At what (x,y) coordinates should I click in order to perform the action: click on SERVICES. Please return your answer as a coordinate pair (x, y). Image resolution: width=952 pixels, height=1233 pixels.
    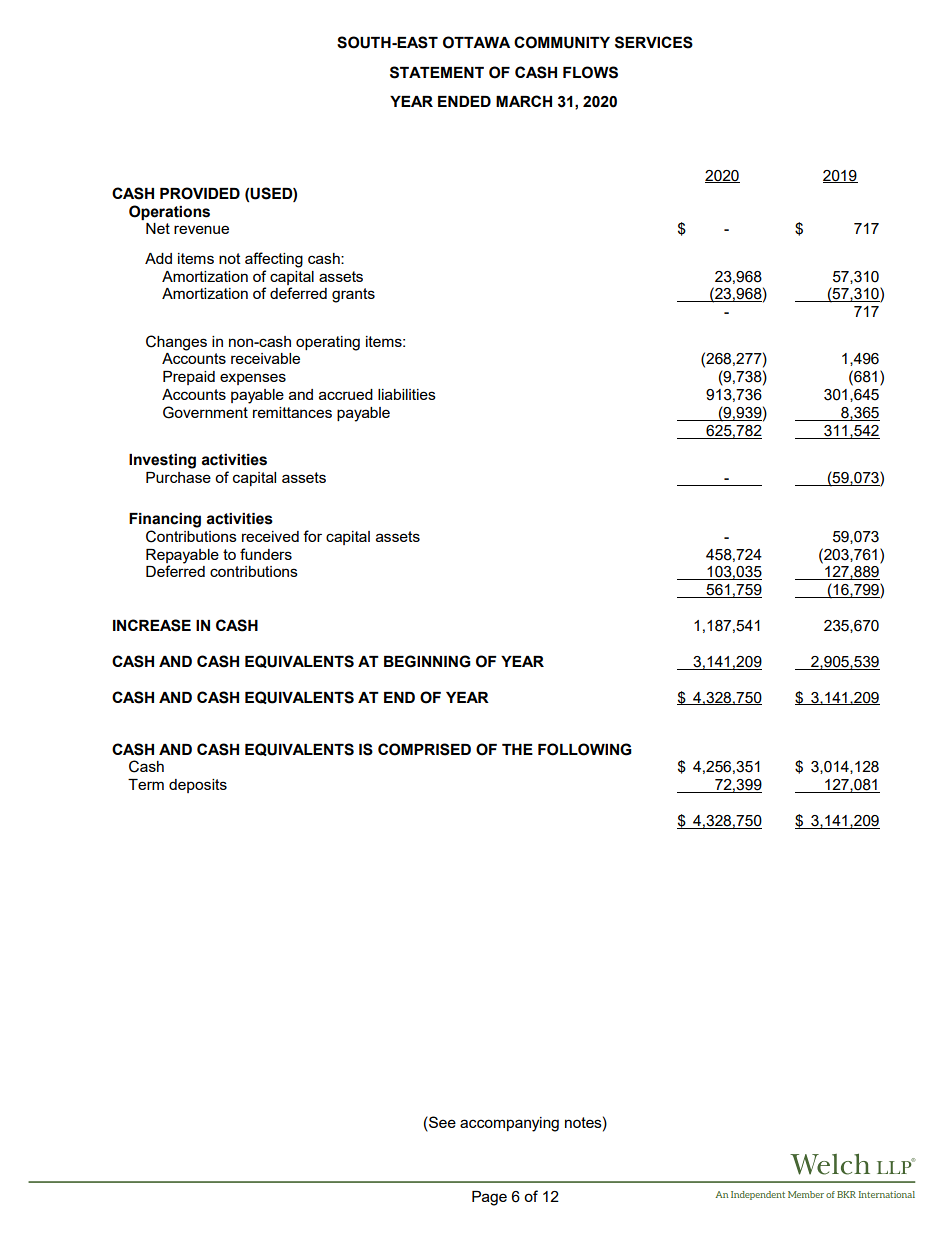
    Looking at the image, I should click on (654, 42).
